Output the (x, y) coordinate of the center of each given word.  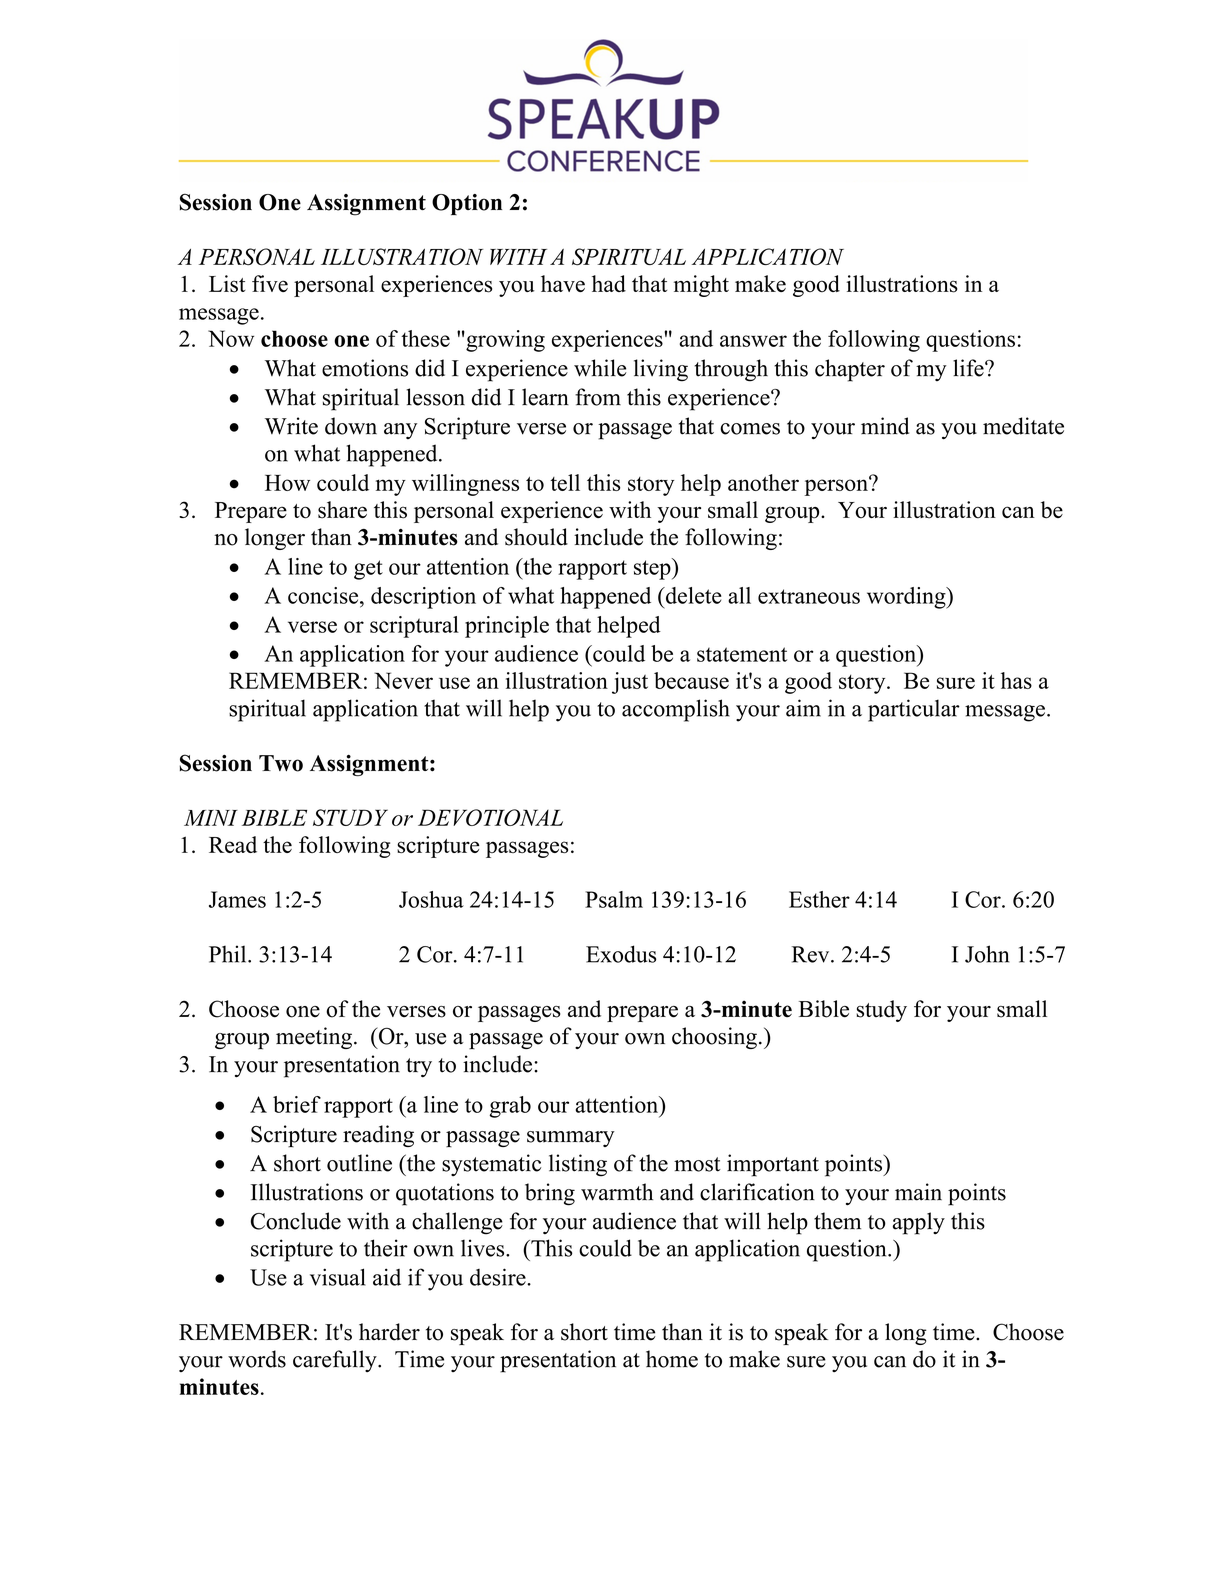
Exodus (621, 954)
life (969, 368)
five (270, 283)
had (609, 283)
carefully (336, 1361)
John (987, 954)
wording (907, 598)
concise (324, 595)
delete (692, 595)
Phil (229, 954)
